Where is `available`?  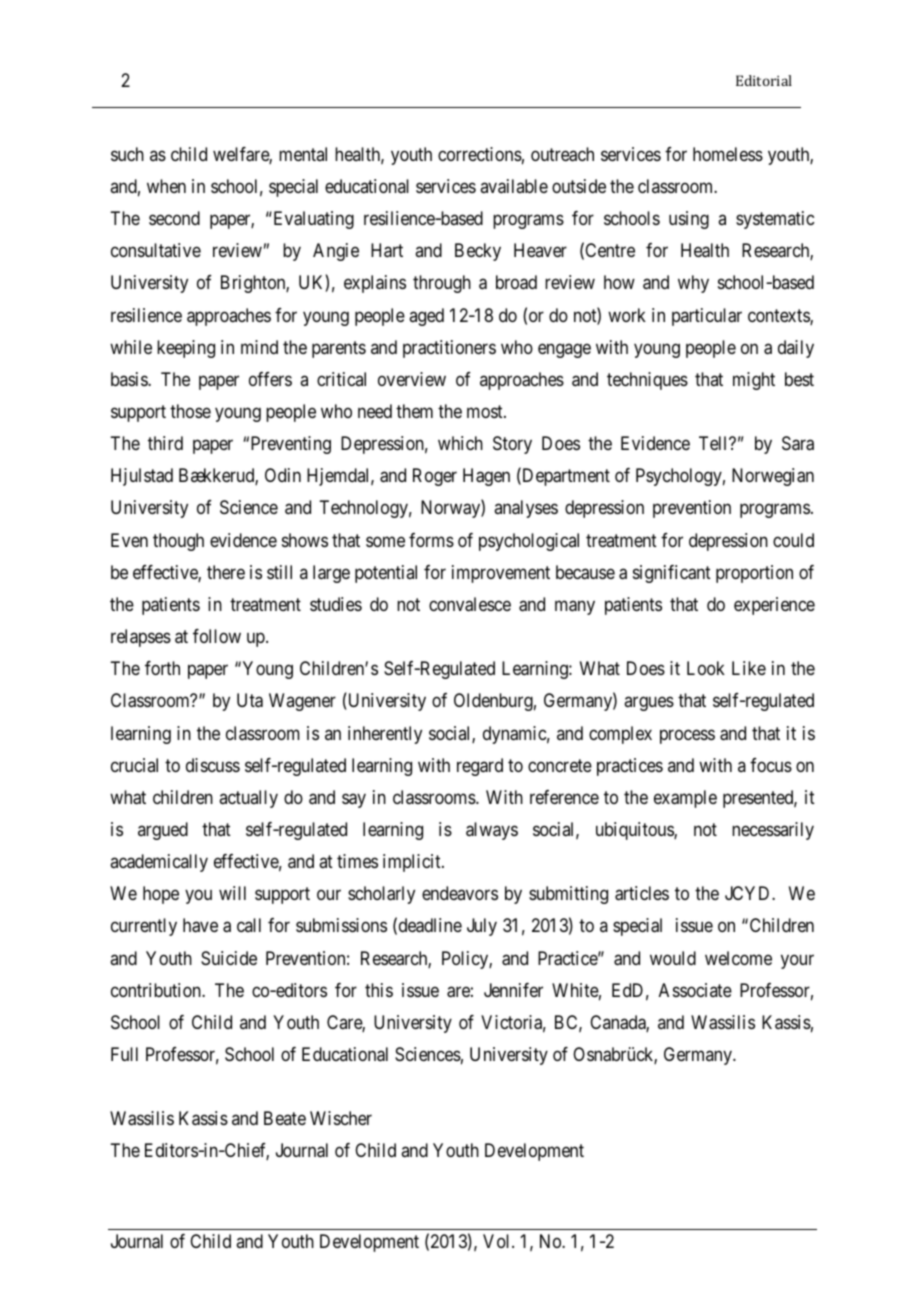
available is located at coordinates (514, 186).
